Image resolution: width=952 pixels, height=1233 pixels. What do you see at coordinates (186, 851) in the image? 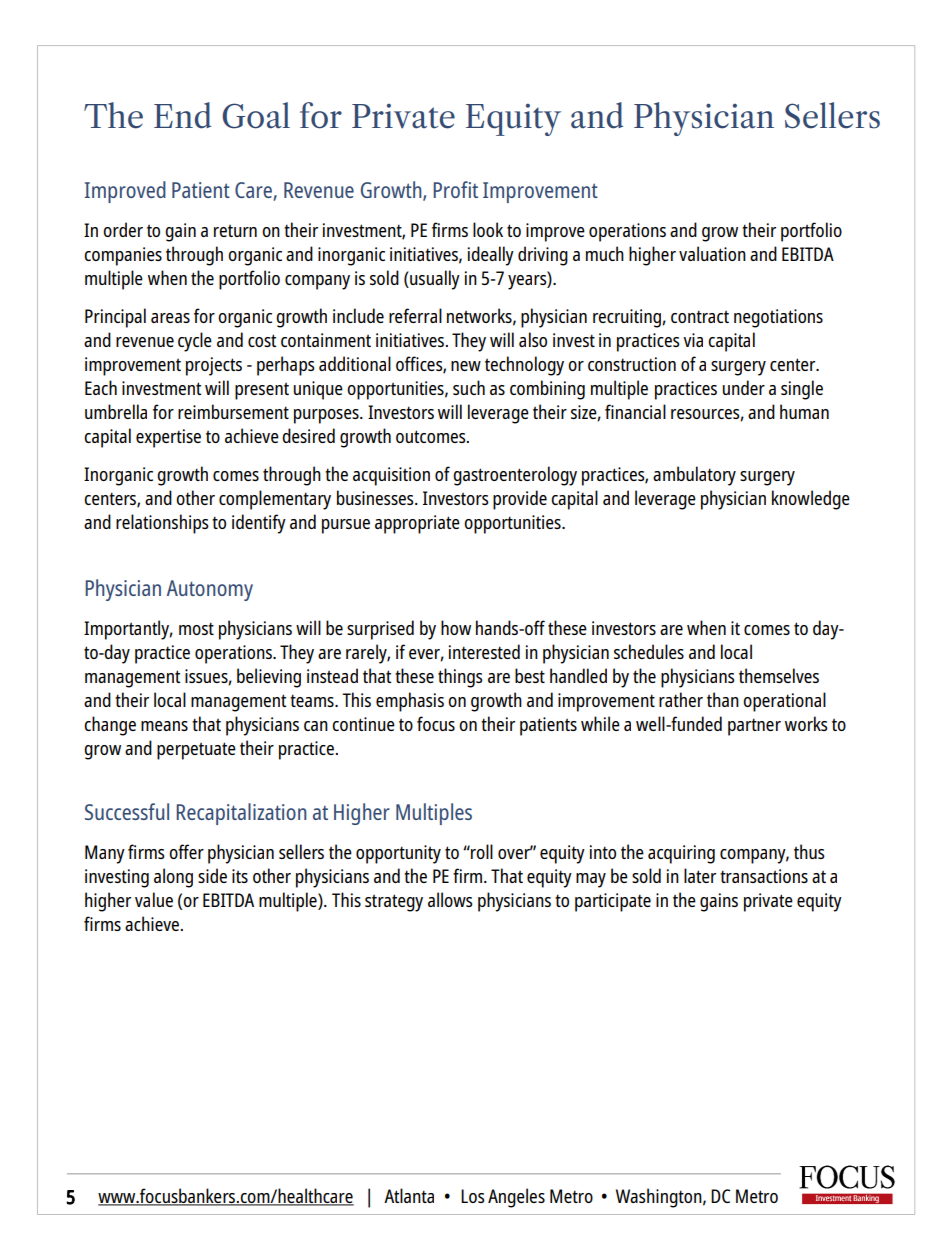
I see `offer` at bounding box center [186, 851].
